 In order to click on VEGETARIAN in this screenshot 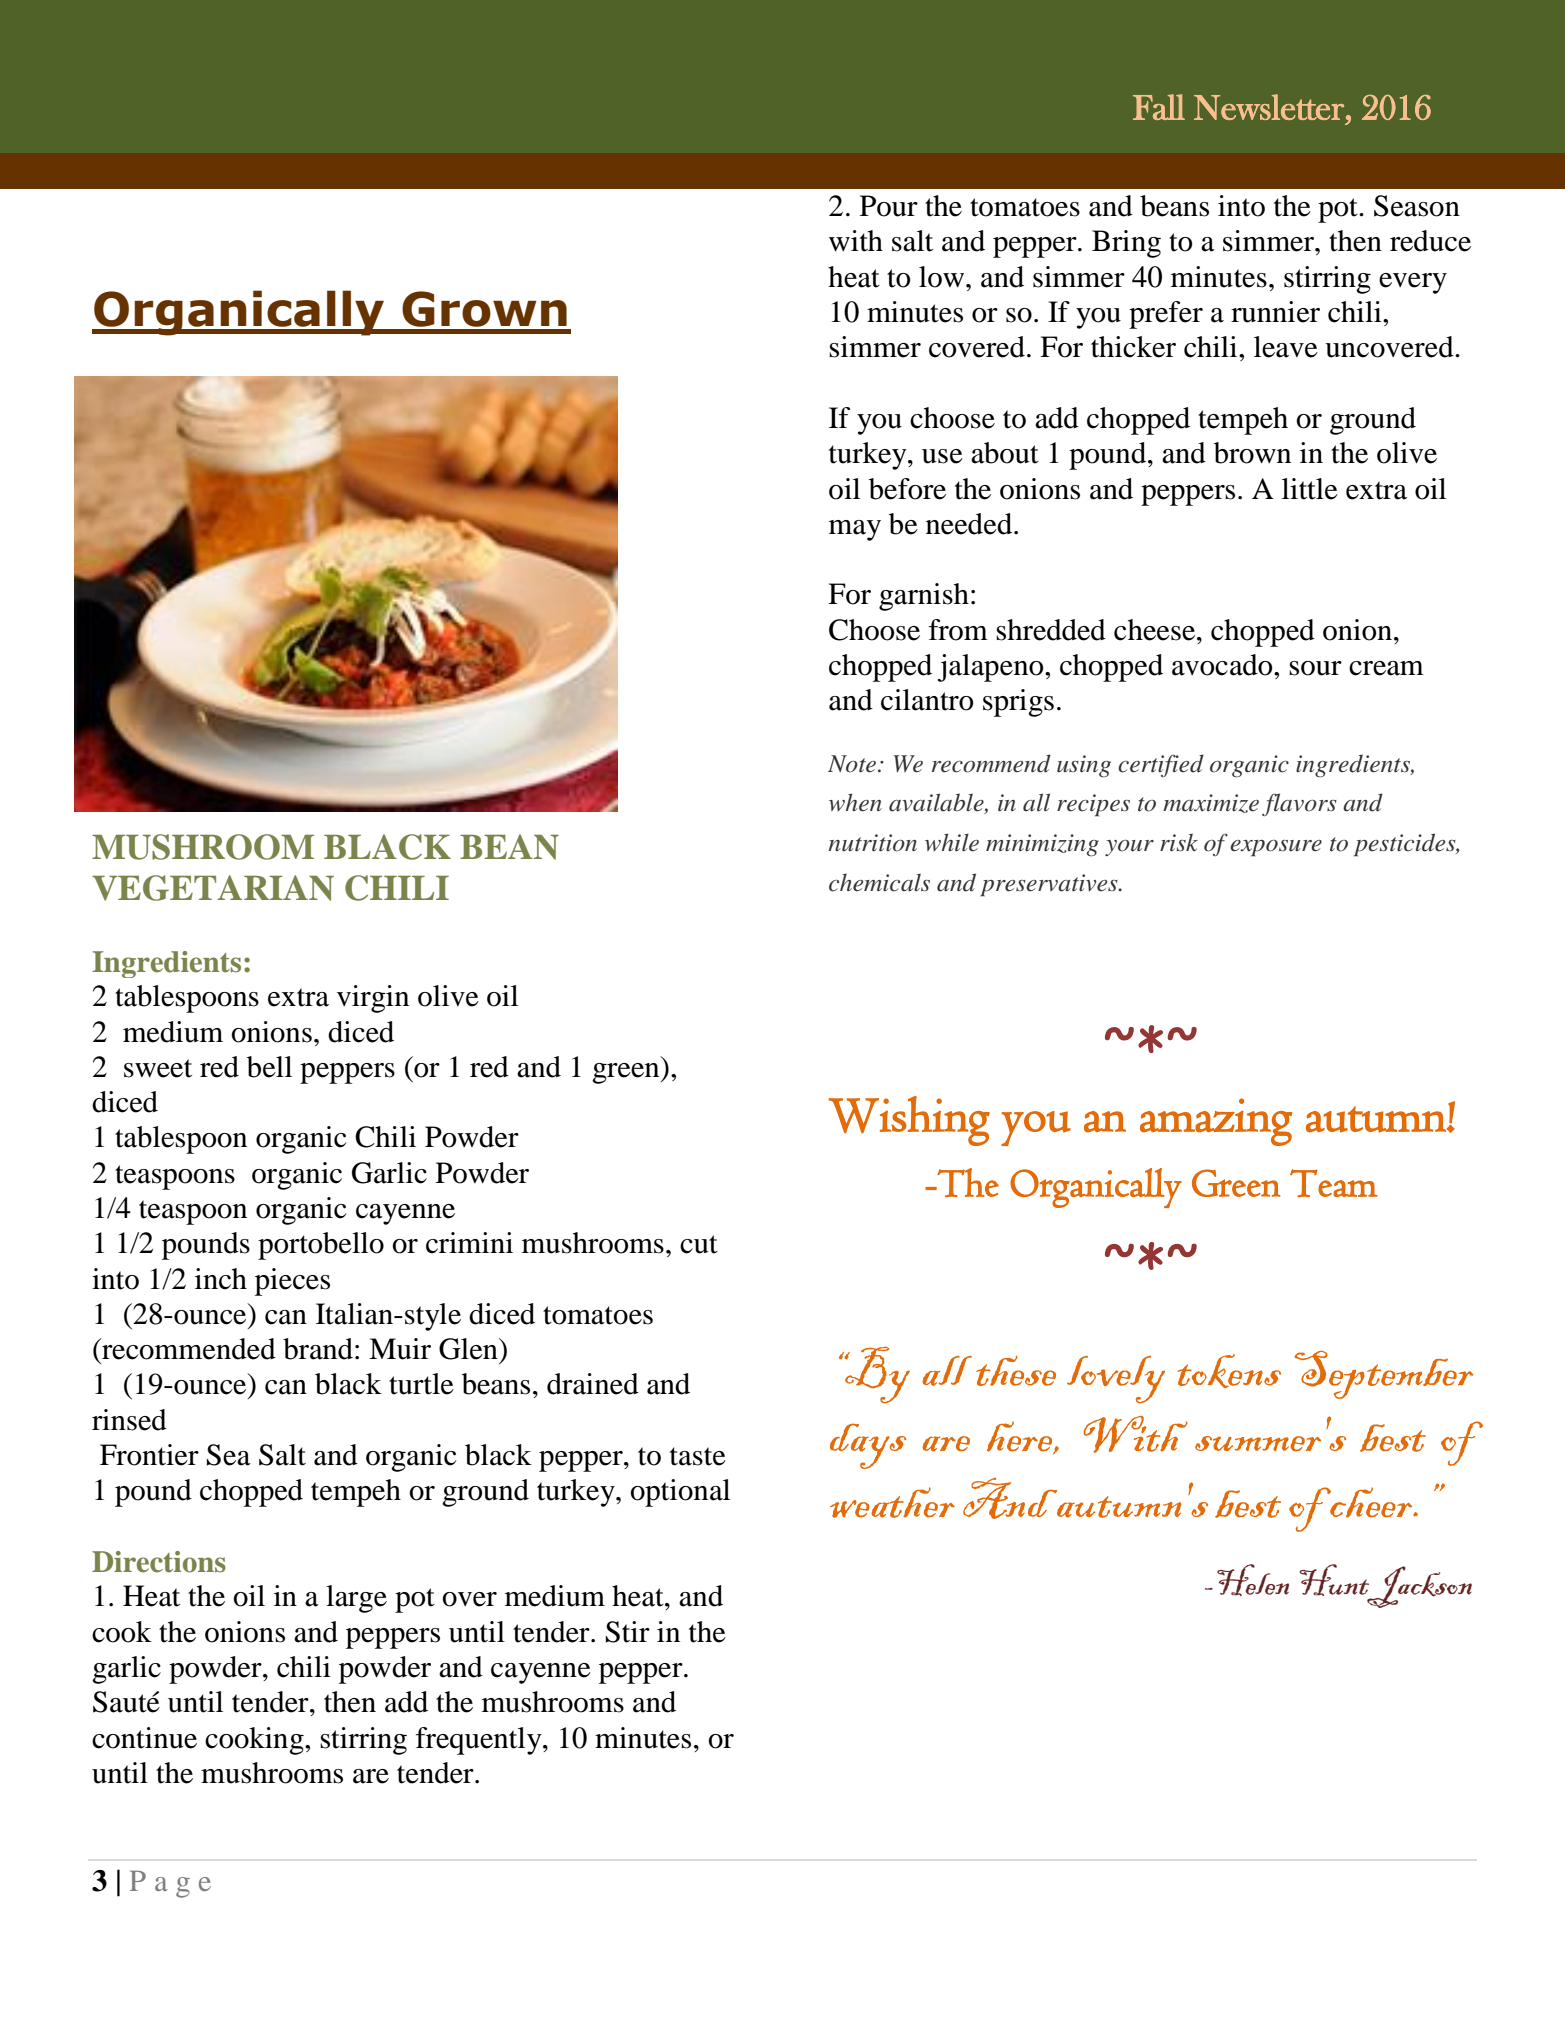, I will do `click(213, 888)`.
